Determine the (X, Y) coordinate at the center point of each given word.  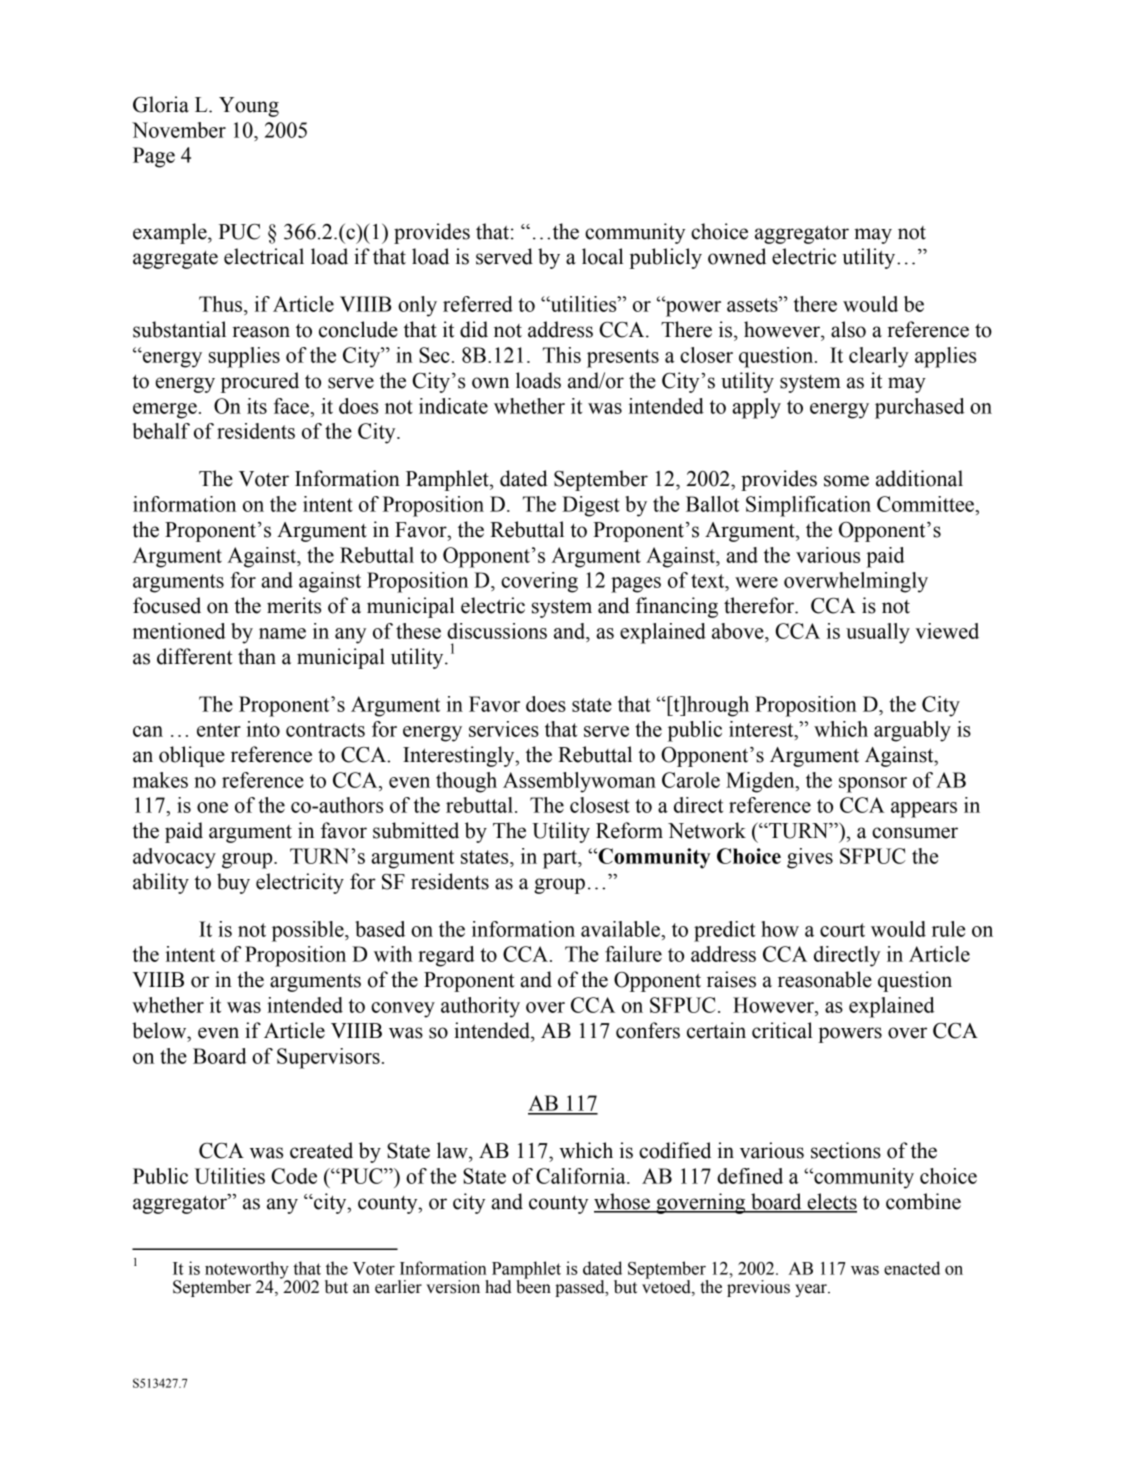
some (846, 481)
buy (233, 883)
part (561, 859)
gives (810, 858)
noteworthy (247, 1271)
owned (737, 256)
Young (249, 107)
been (533, 1286)
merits (294, 605)
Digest (591, 506)
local (603, 256)
